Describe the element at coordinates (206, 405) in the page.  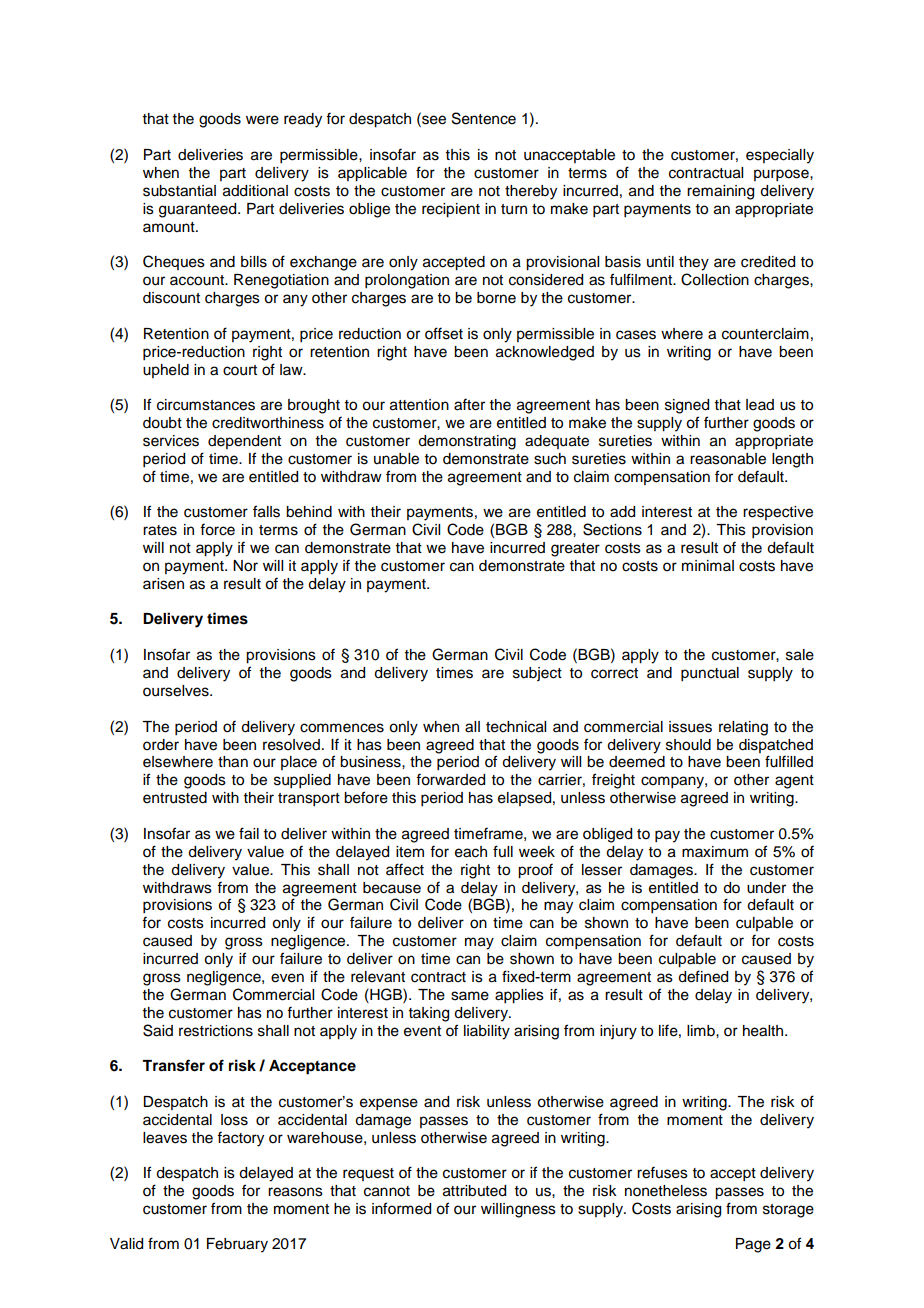
I see `circumstances` at that location.
